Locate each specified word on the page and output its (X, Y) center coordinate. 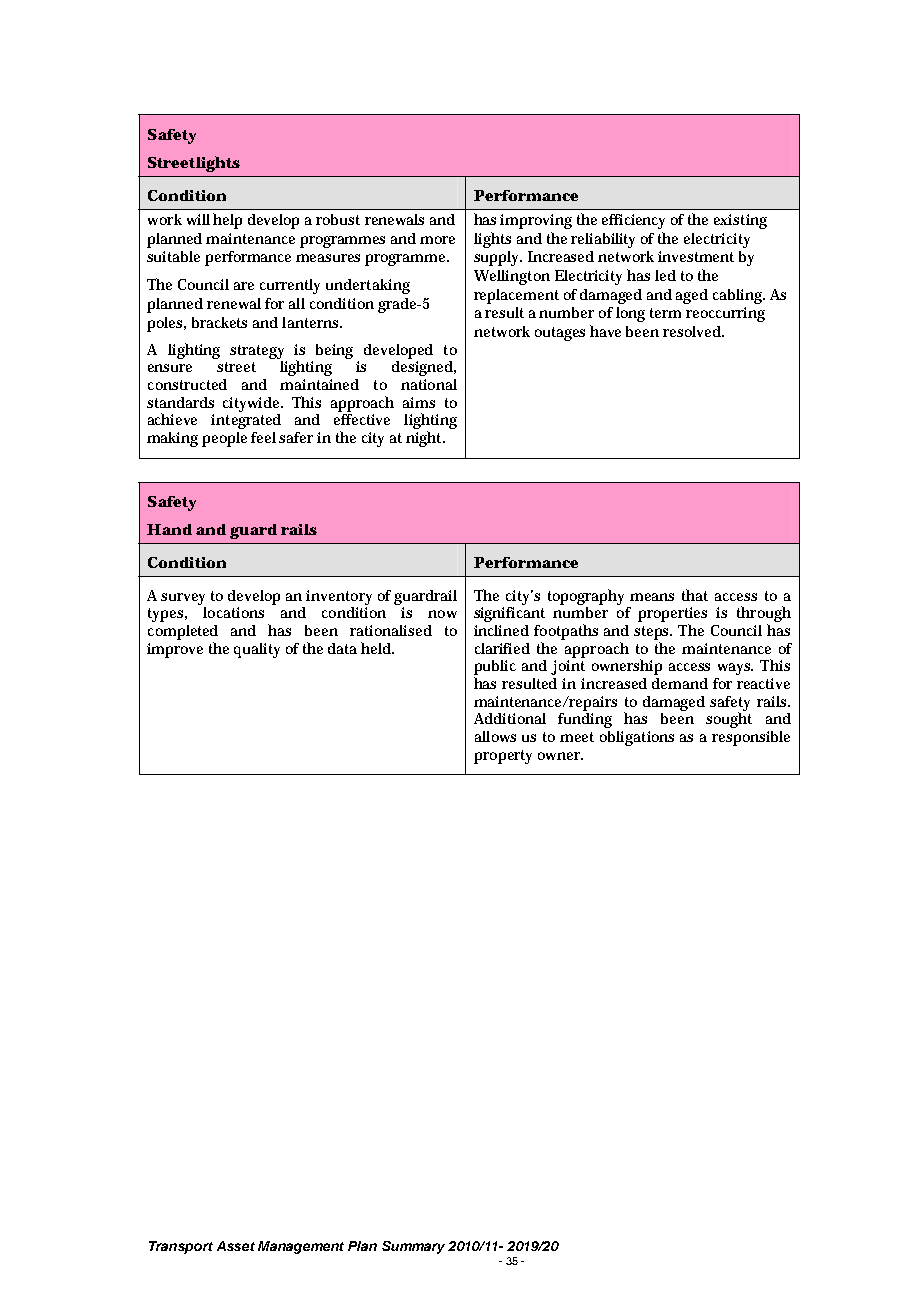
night (425, 439)
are (244, 286)
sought (729, 719)
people (224, 439)
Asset (236, 1246)
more (437, 240)
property (503, 757)
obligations (637, 738)
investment (696, 256)
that (695, 595)
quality (257, 650)
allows (495, 736)
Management (301, 1247)
